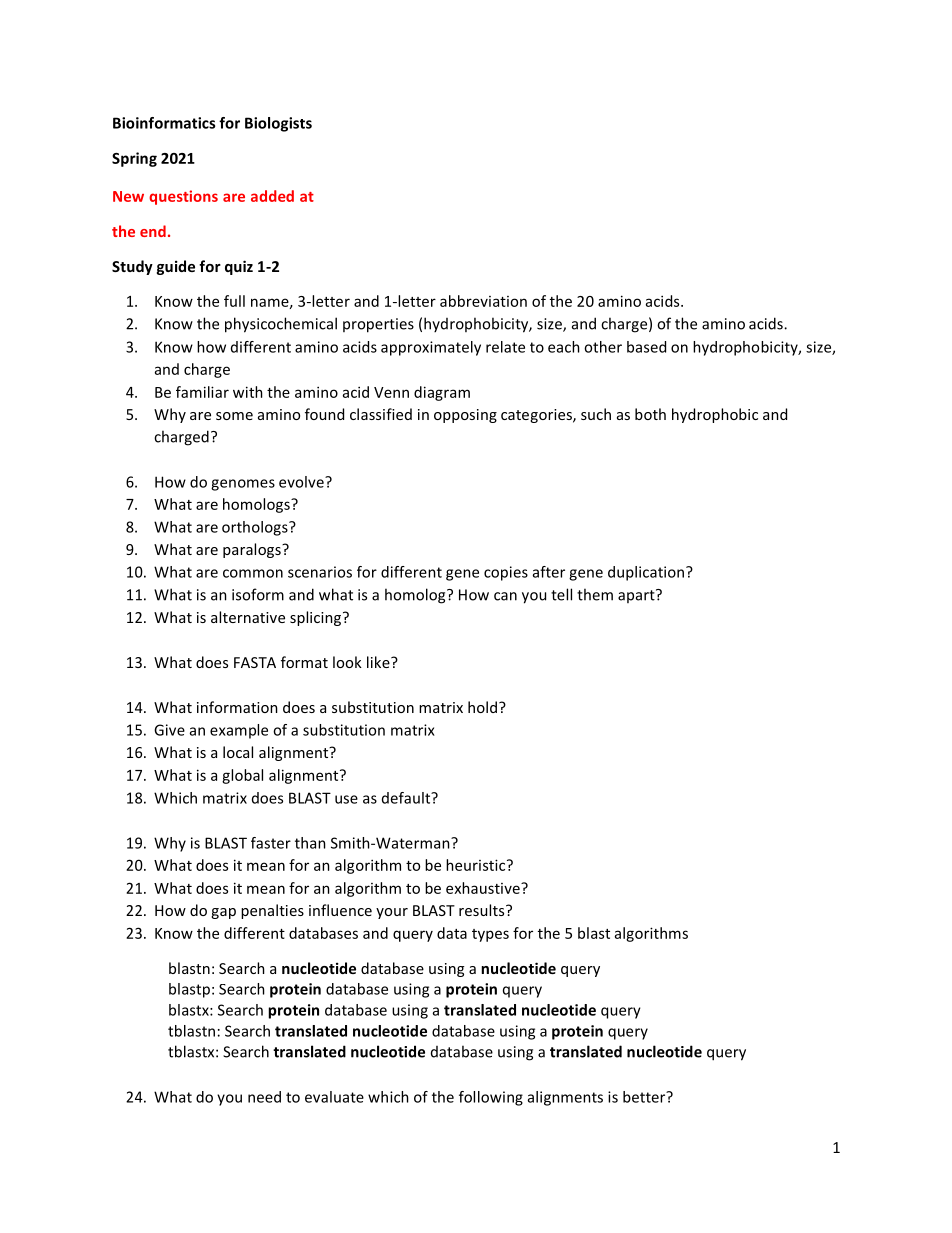 This document has height=1233, width=952. Describe the element at coordinates (248, 617) in the document. I see `alternative` at that location.
